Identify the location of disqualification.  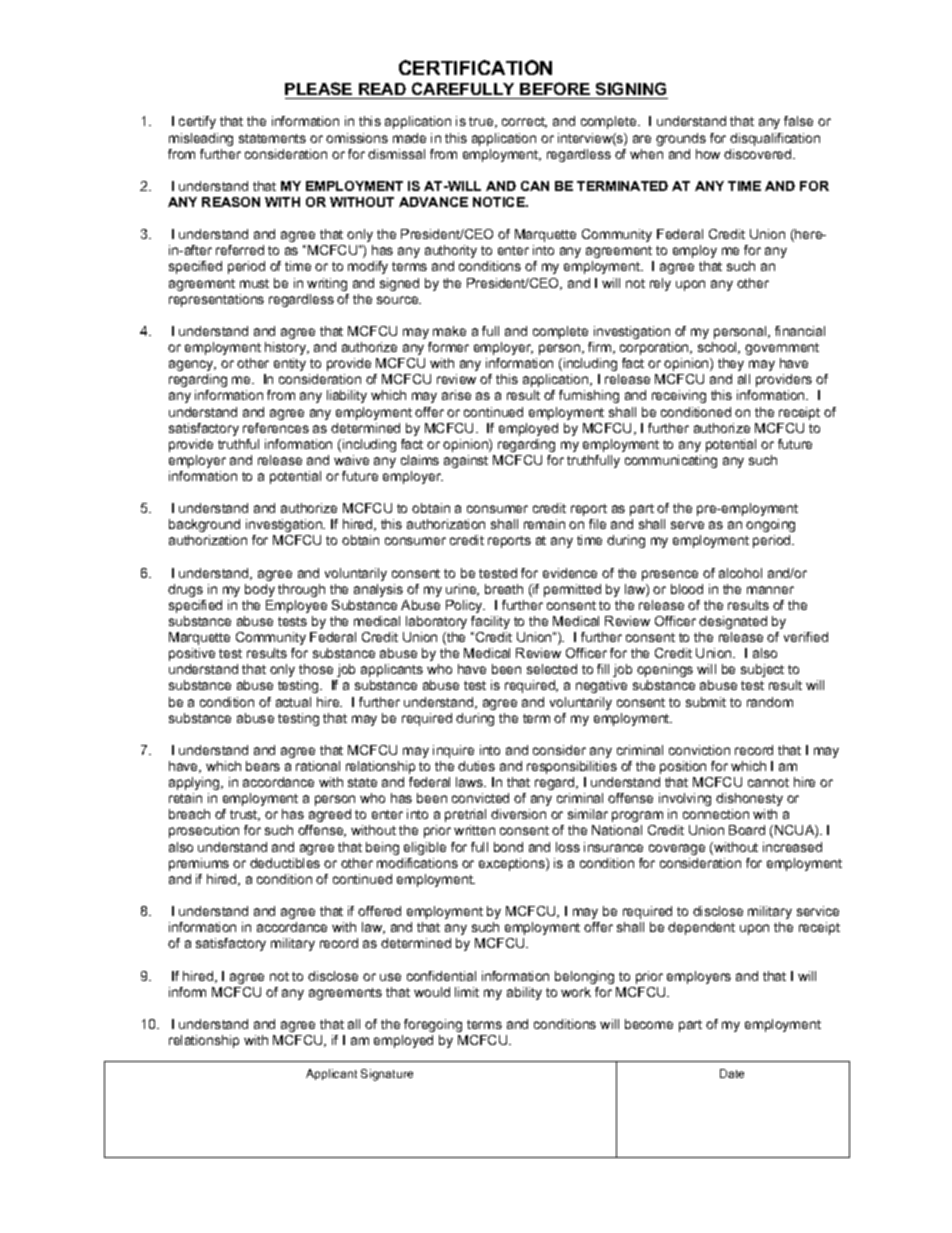
(775, 139).
